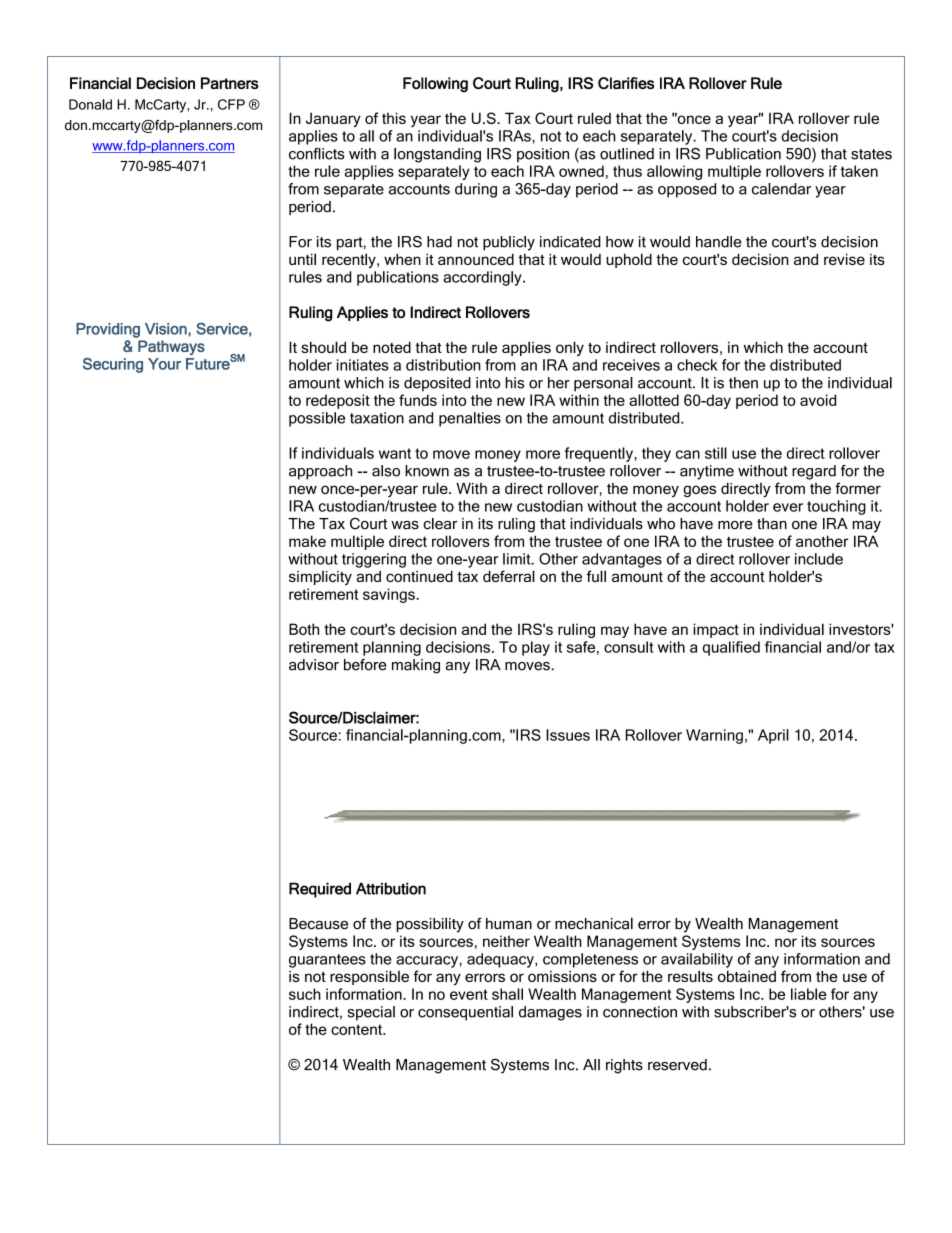 The width and height of the page is (952, 1233). I want to click on states, so click(871, 154).
